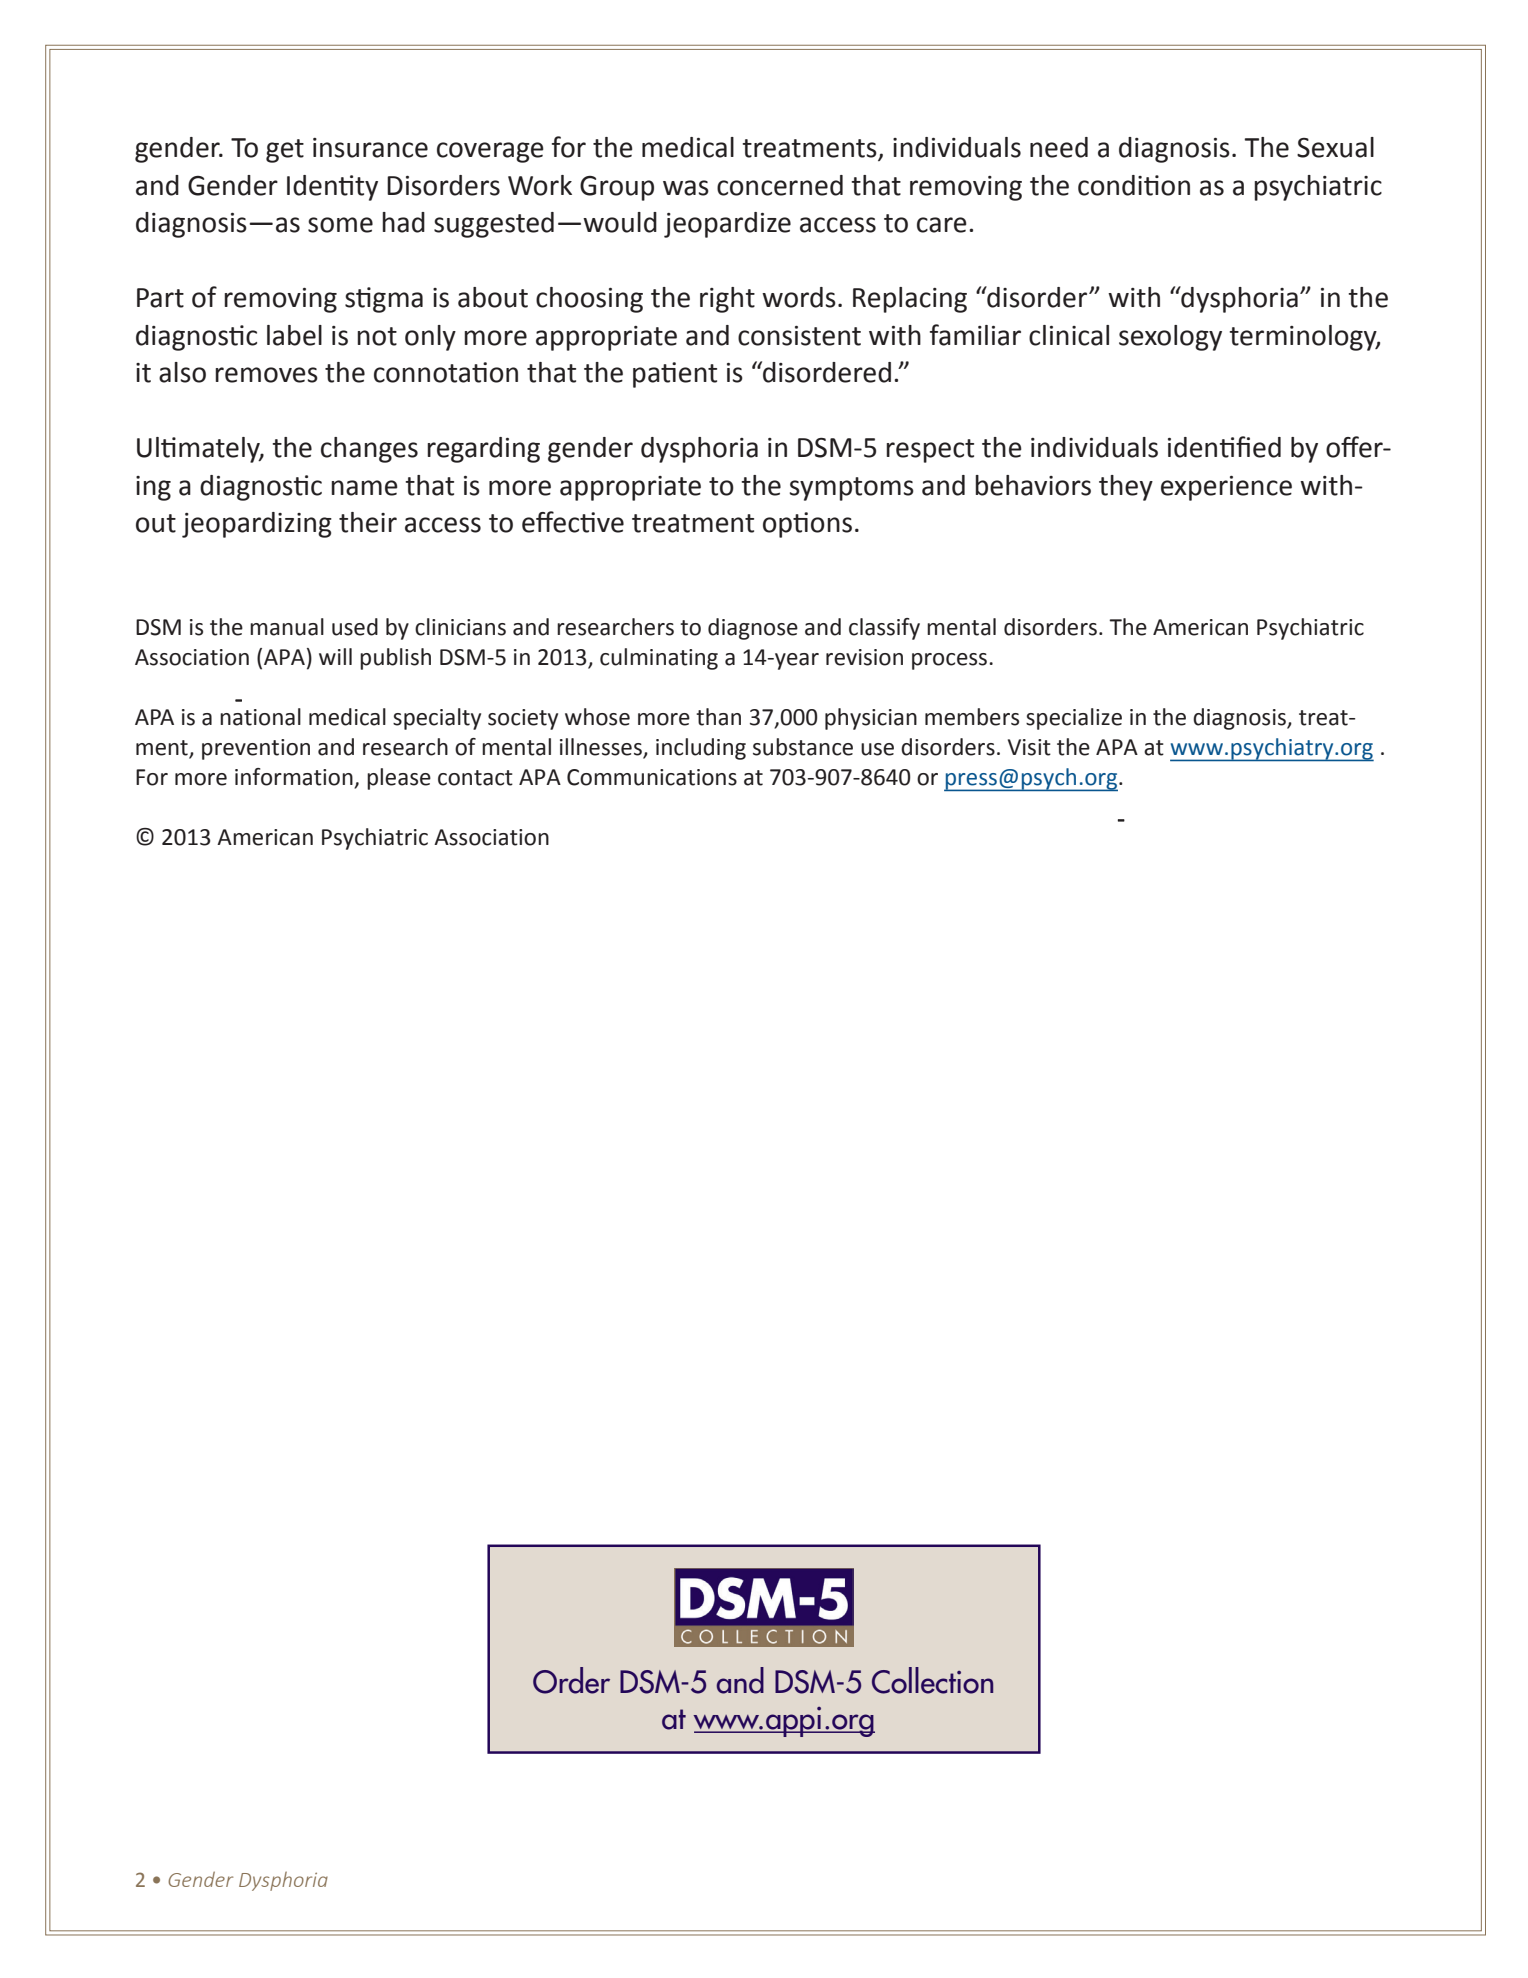 This screenshot has height=1978, width=1528. Describe the element at coordinates (807, 525) in the screenshot. I see `options` at that location.
